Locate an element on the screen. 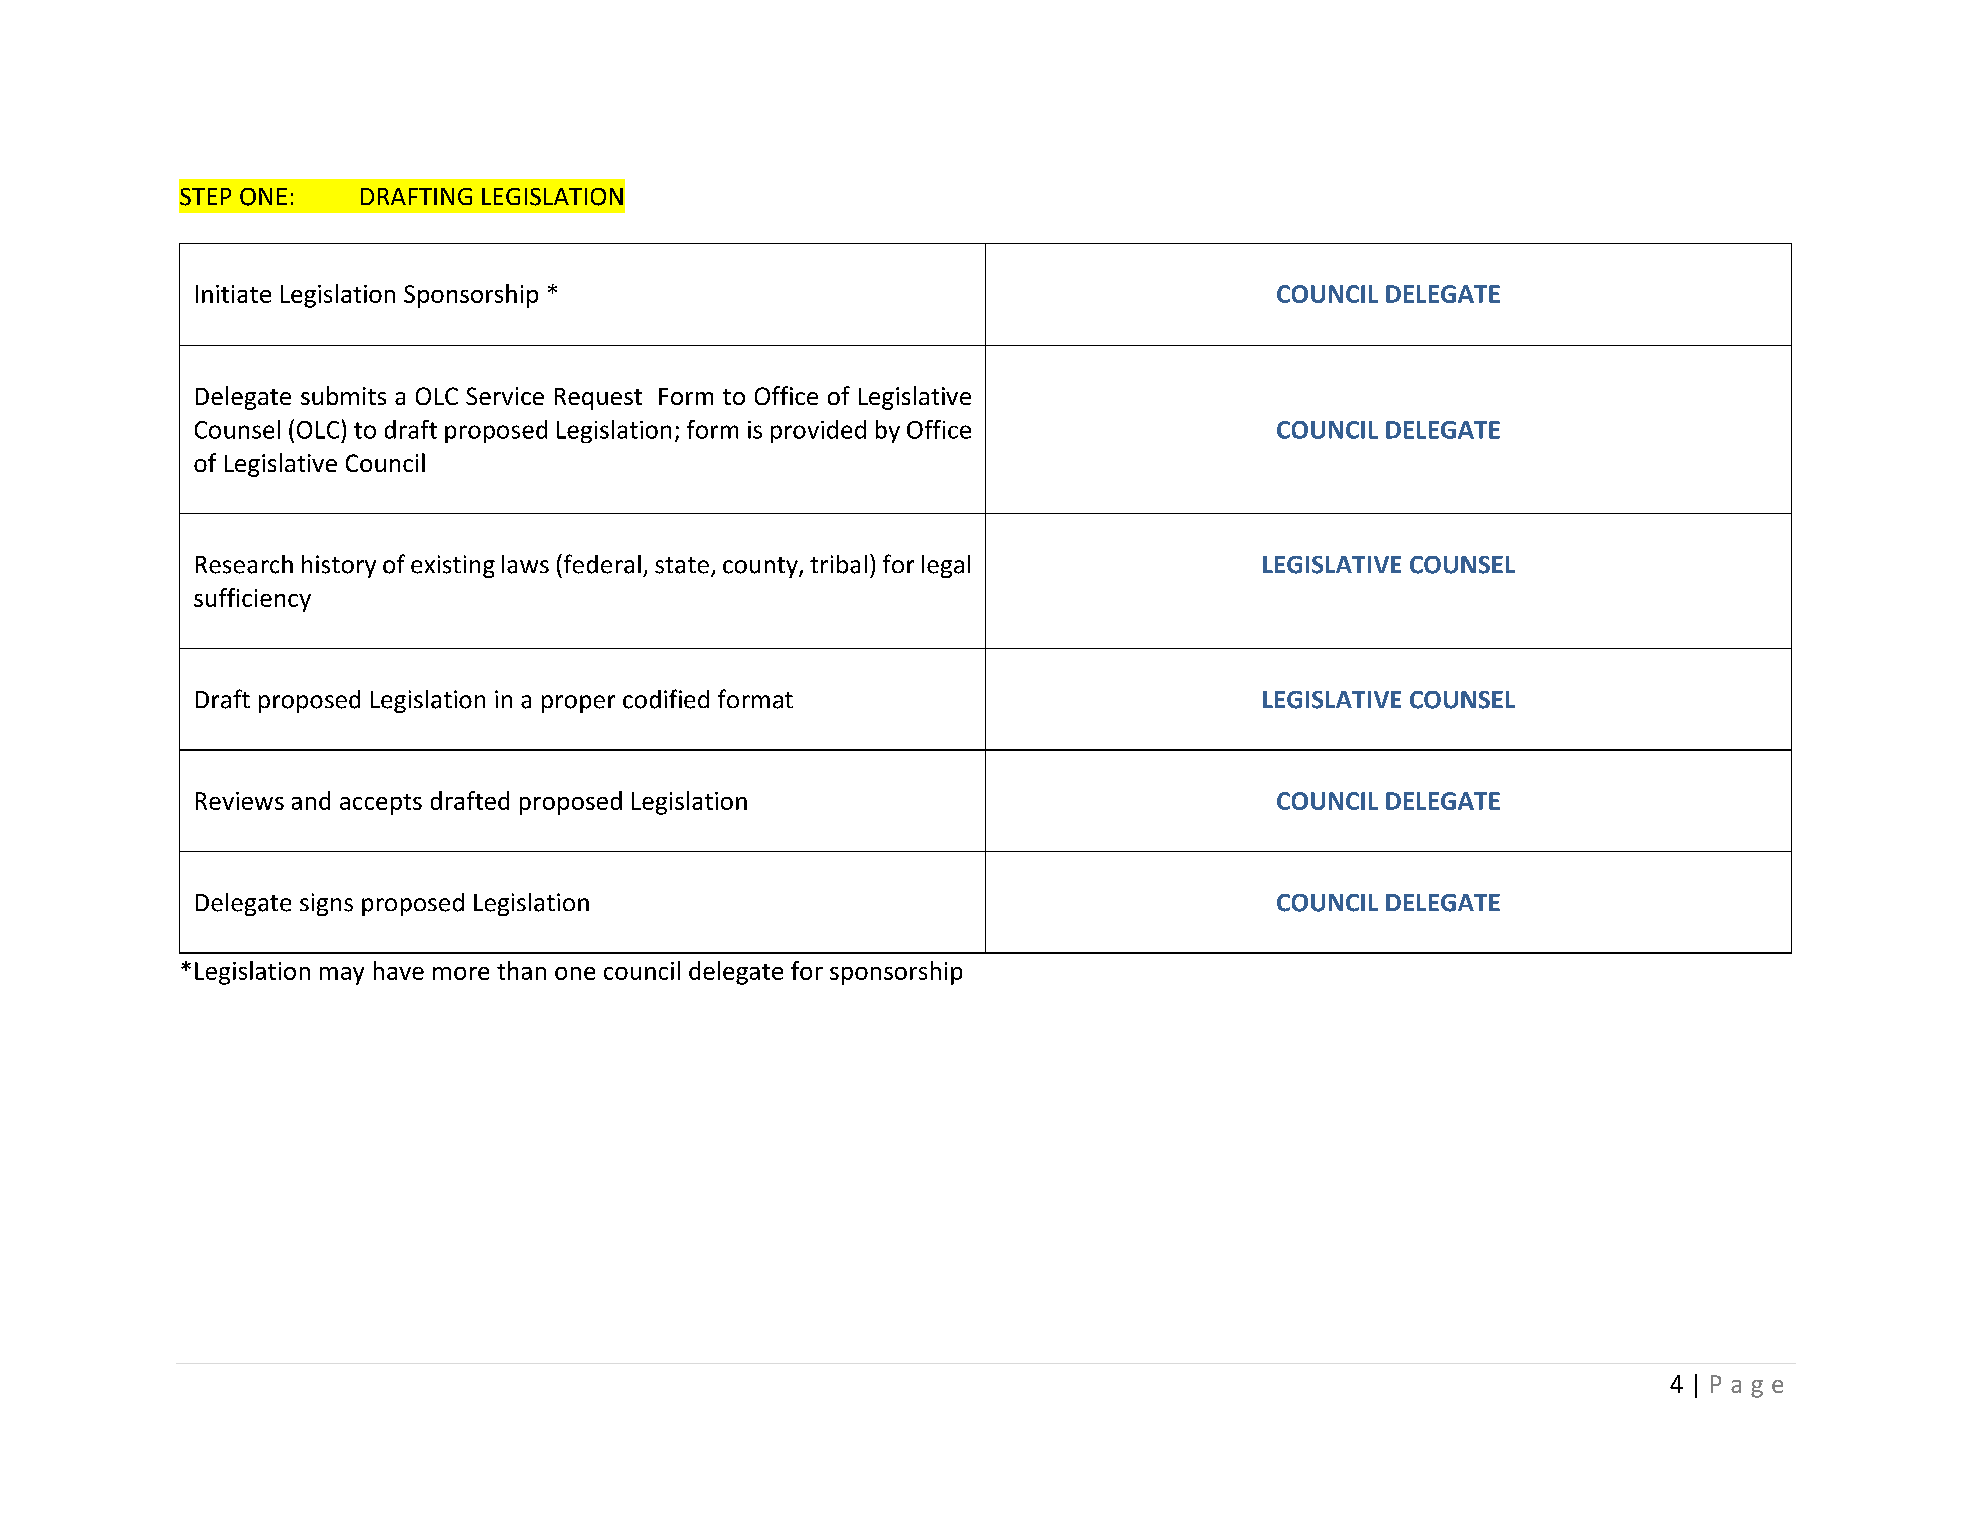 The image size is (1971, 1523). submits is located at coordinates (343, 395).
